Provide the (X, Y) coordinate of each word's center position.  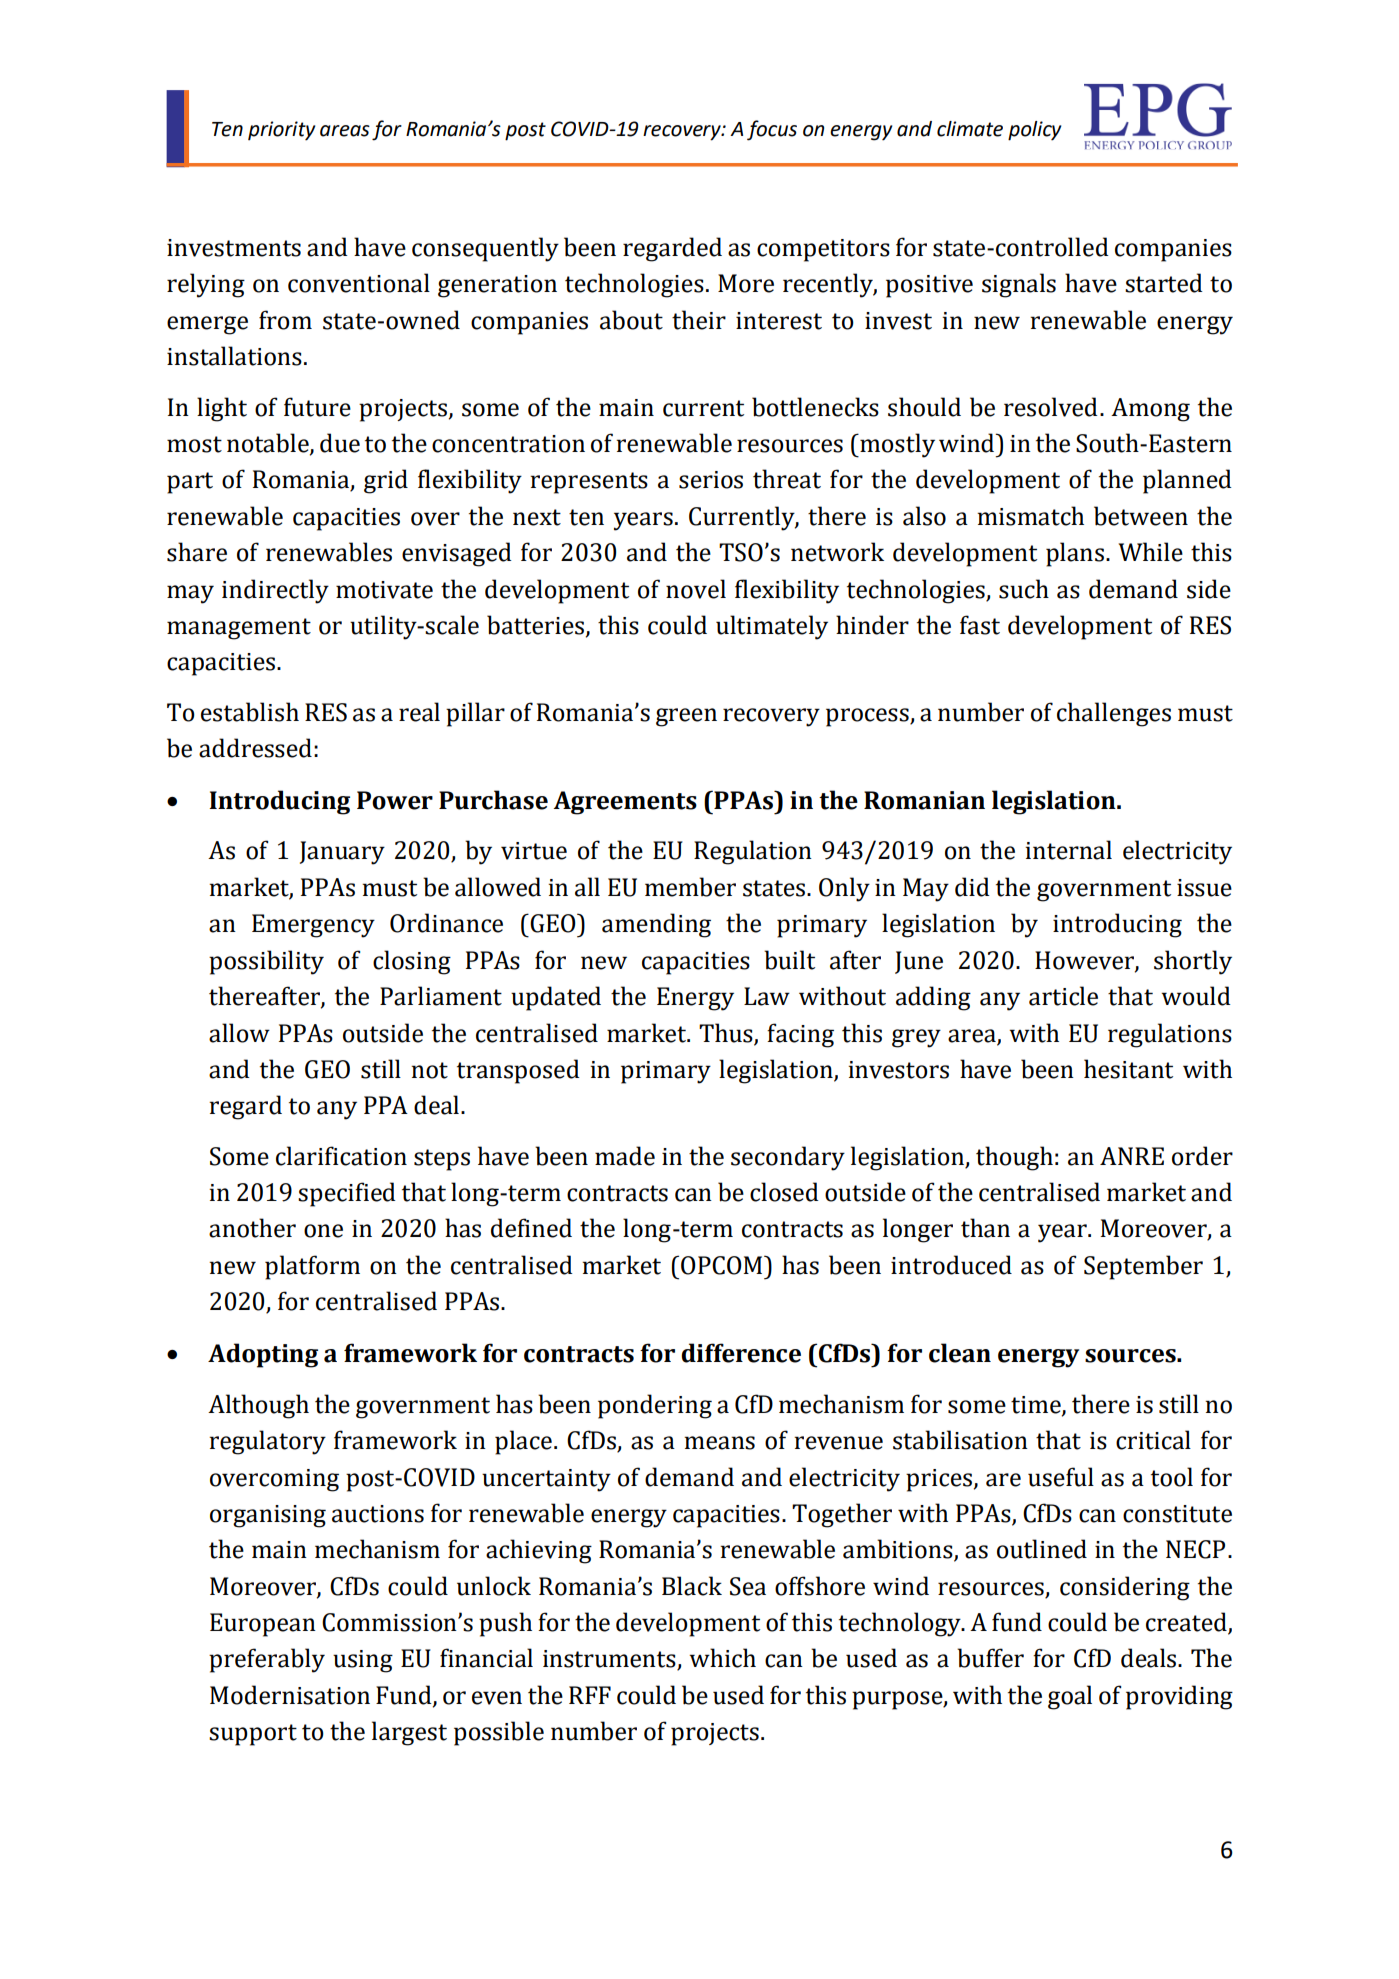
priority (282, 131)
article (1063, 996)
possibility (266, 962)
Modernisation (290, 1695)
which (722, 1658)
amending (656, 925)
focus (772, 130)
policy (1035, 131)
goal (1070, 1697)
